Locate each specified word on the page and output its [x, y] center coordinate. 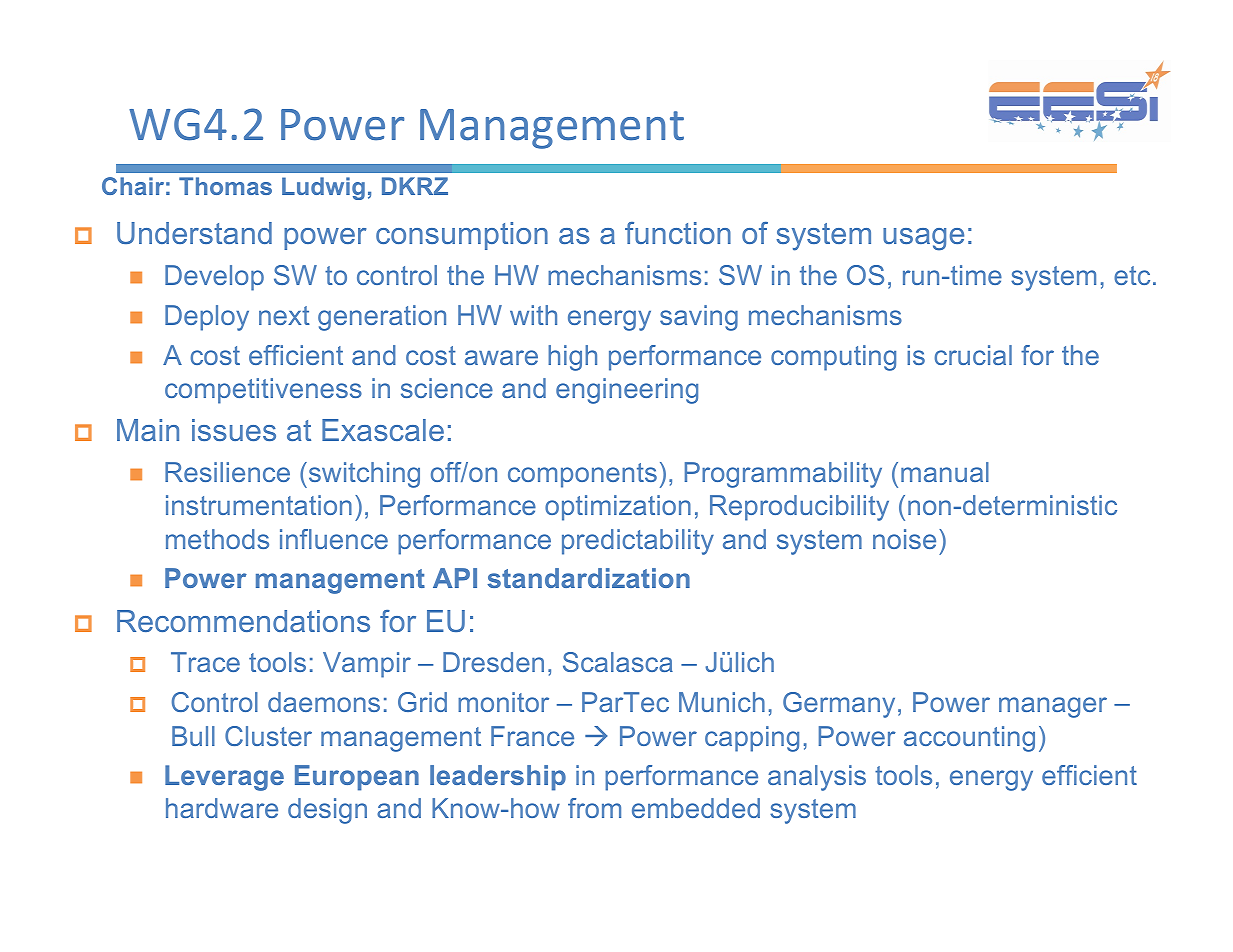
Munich [722, 702]
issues [234, 430]
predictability [638, 542]
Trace [205, 662]
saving [699, 318]
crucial [973, 355]
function [678, 233]
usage [923, 239]
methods [217, 539]
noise [904, 539]
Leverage [224, 778]
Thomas [225, 186]
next [284, 315]
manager [1053, 707]
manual [945, 472]
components [582, 475]
